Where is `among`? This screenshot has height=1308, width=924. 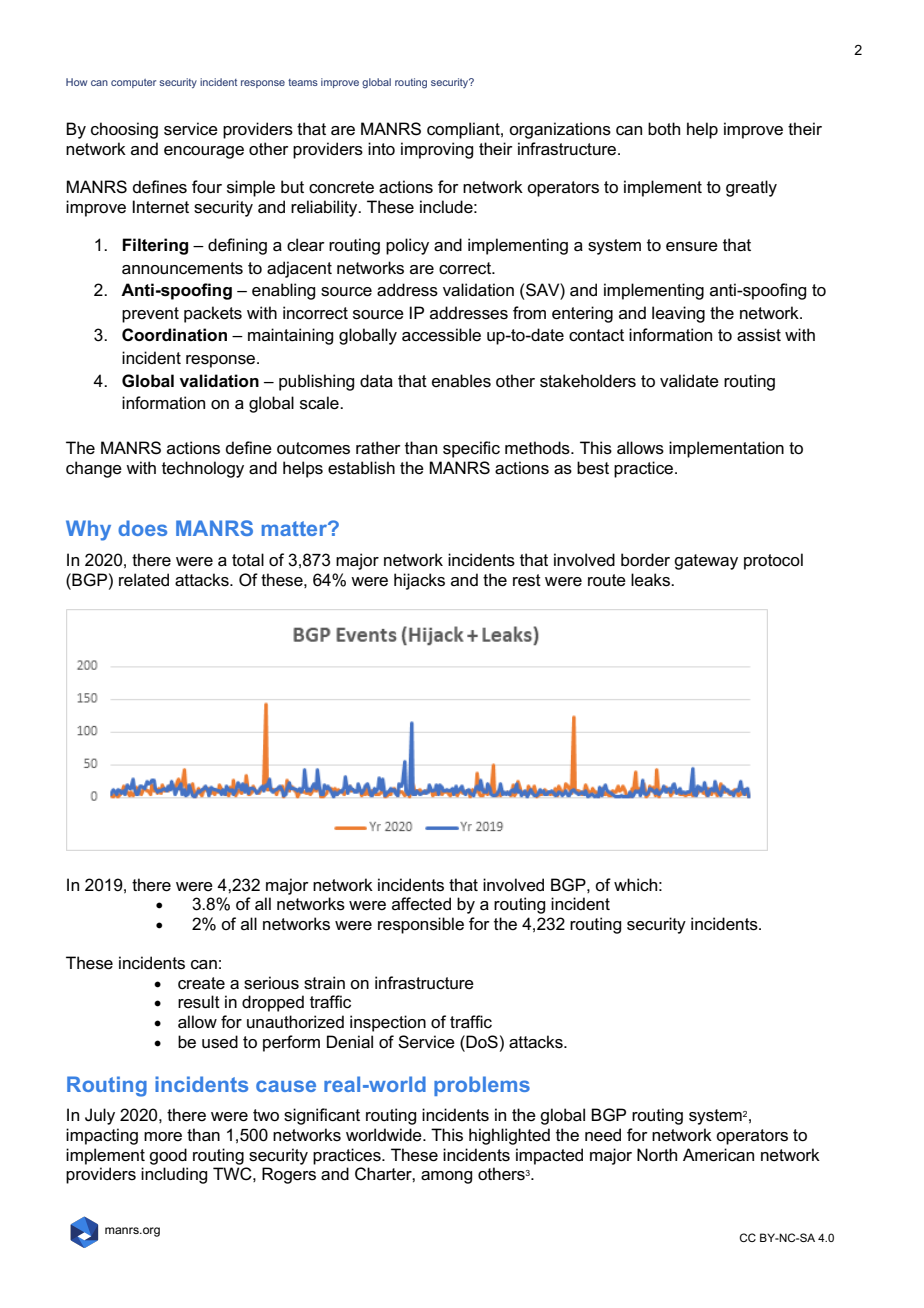
among is located at coordinates (446, 1177).
